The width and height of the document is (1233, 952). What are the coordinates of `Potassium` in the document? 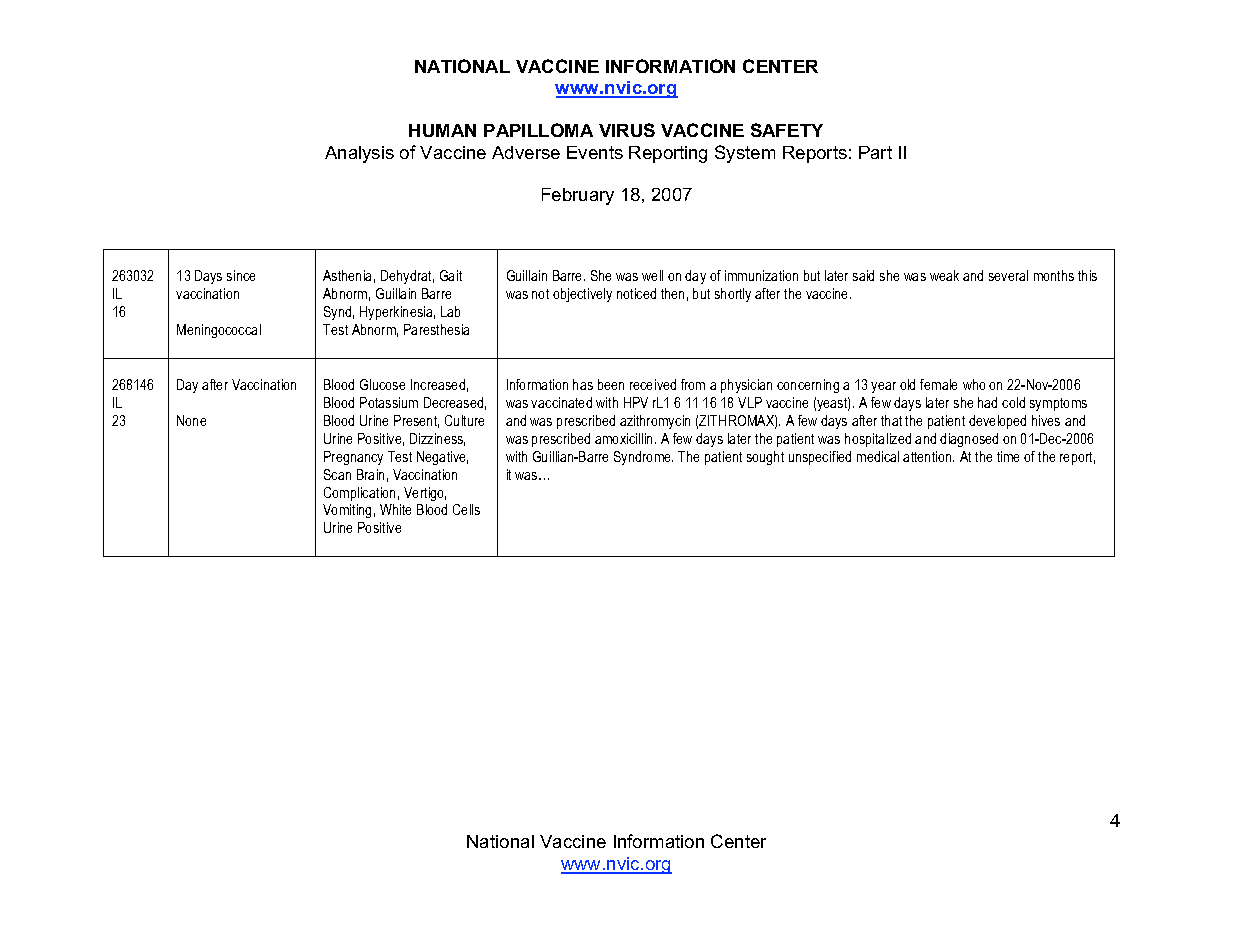 It's located at (389, 402).
